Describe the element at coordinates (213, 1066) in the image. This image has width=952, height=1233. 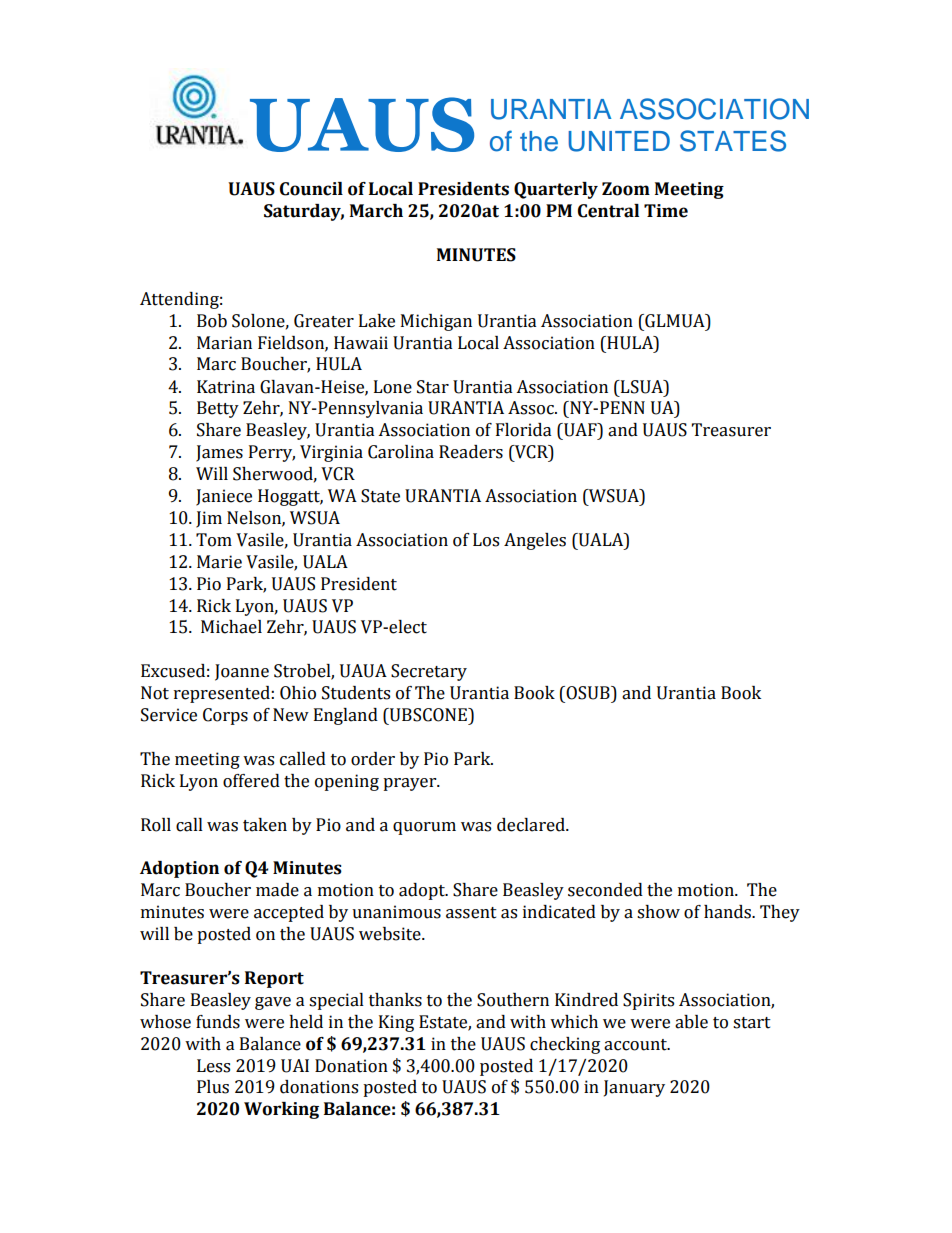
I see `Less` at that location.
